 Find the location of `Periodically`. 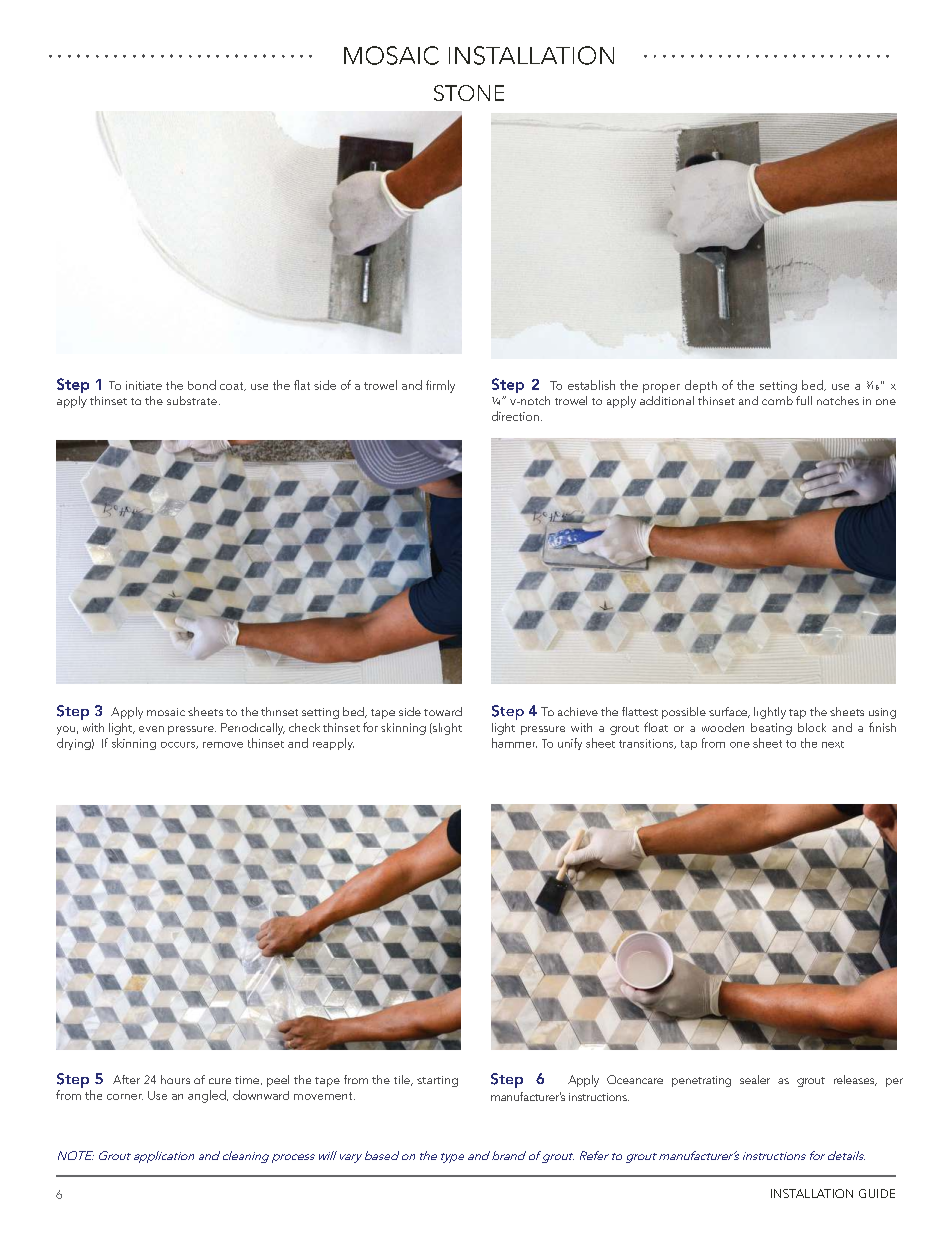

Periodically is located at coordinates (253, 729).
